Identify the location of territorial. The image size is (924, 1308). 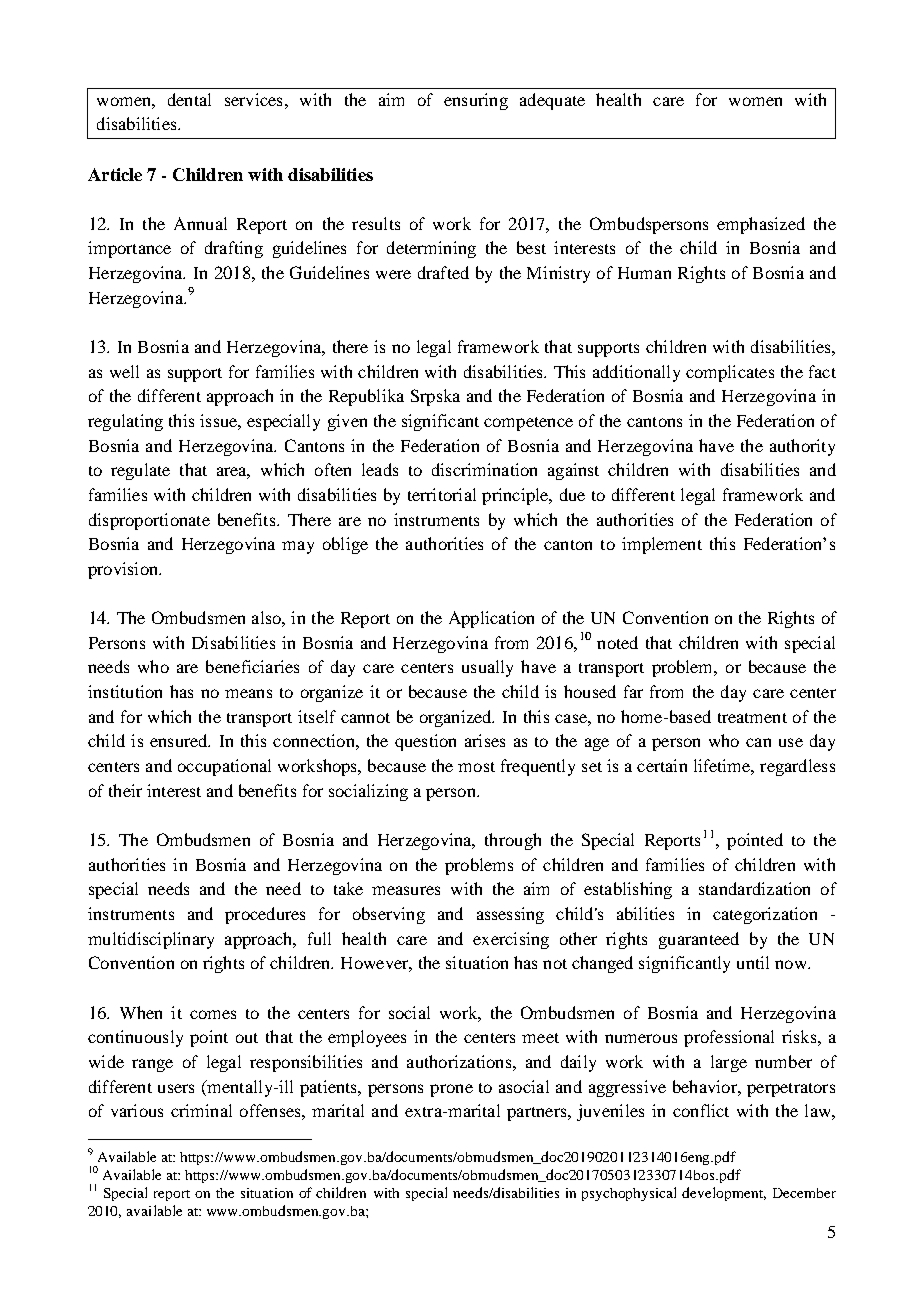
(442, 494).
